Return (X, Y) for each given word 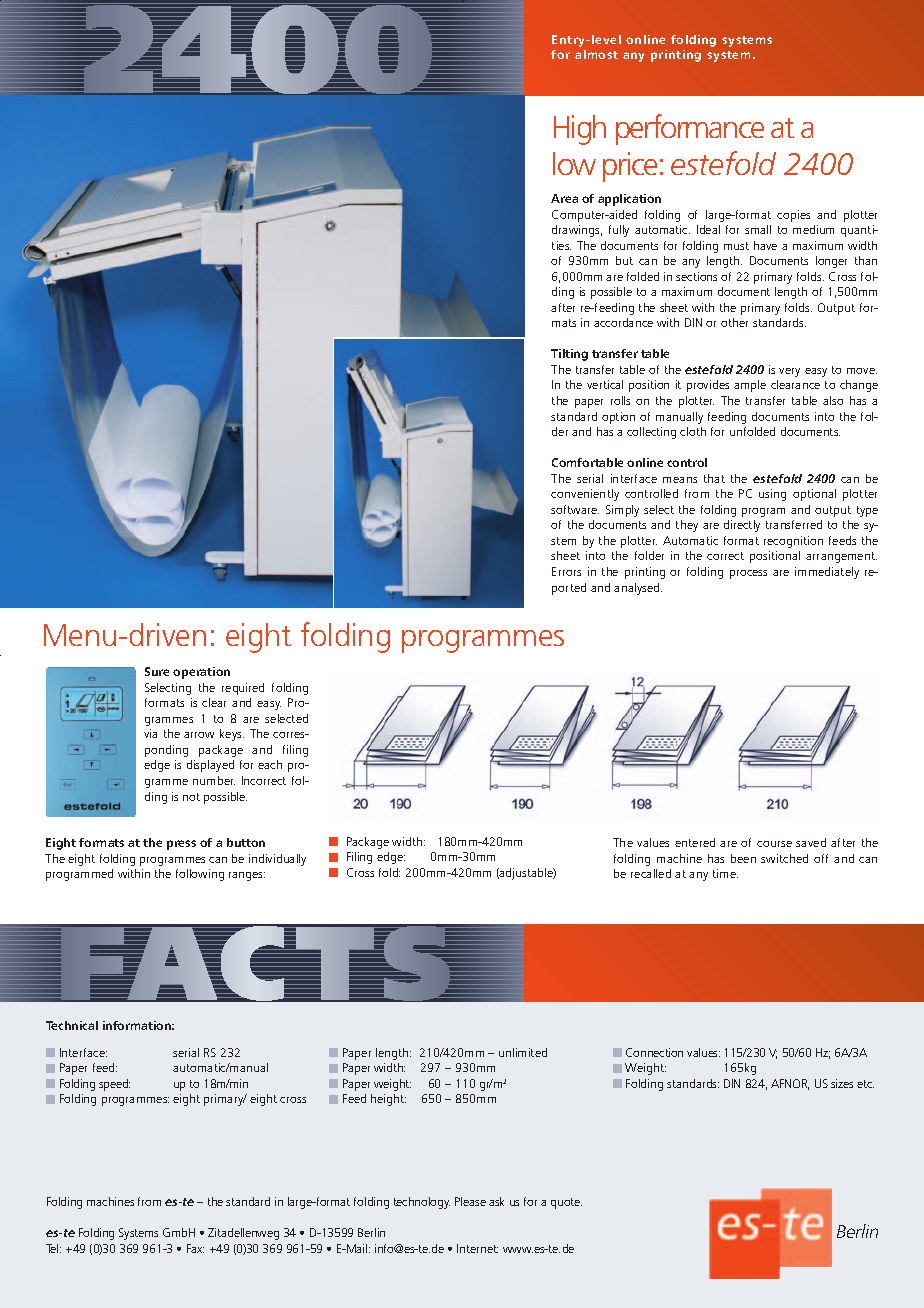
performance (690, 129)
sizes (842, 1083)
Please (470, 1201)
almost (596, 54)
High (580, 130)
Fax (195, 1248)
